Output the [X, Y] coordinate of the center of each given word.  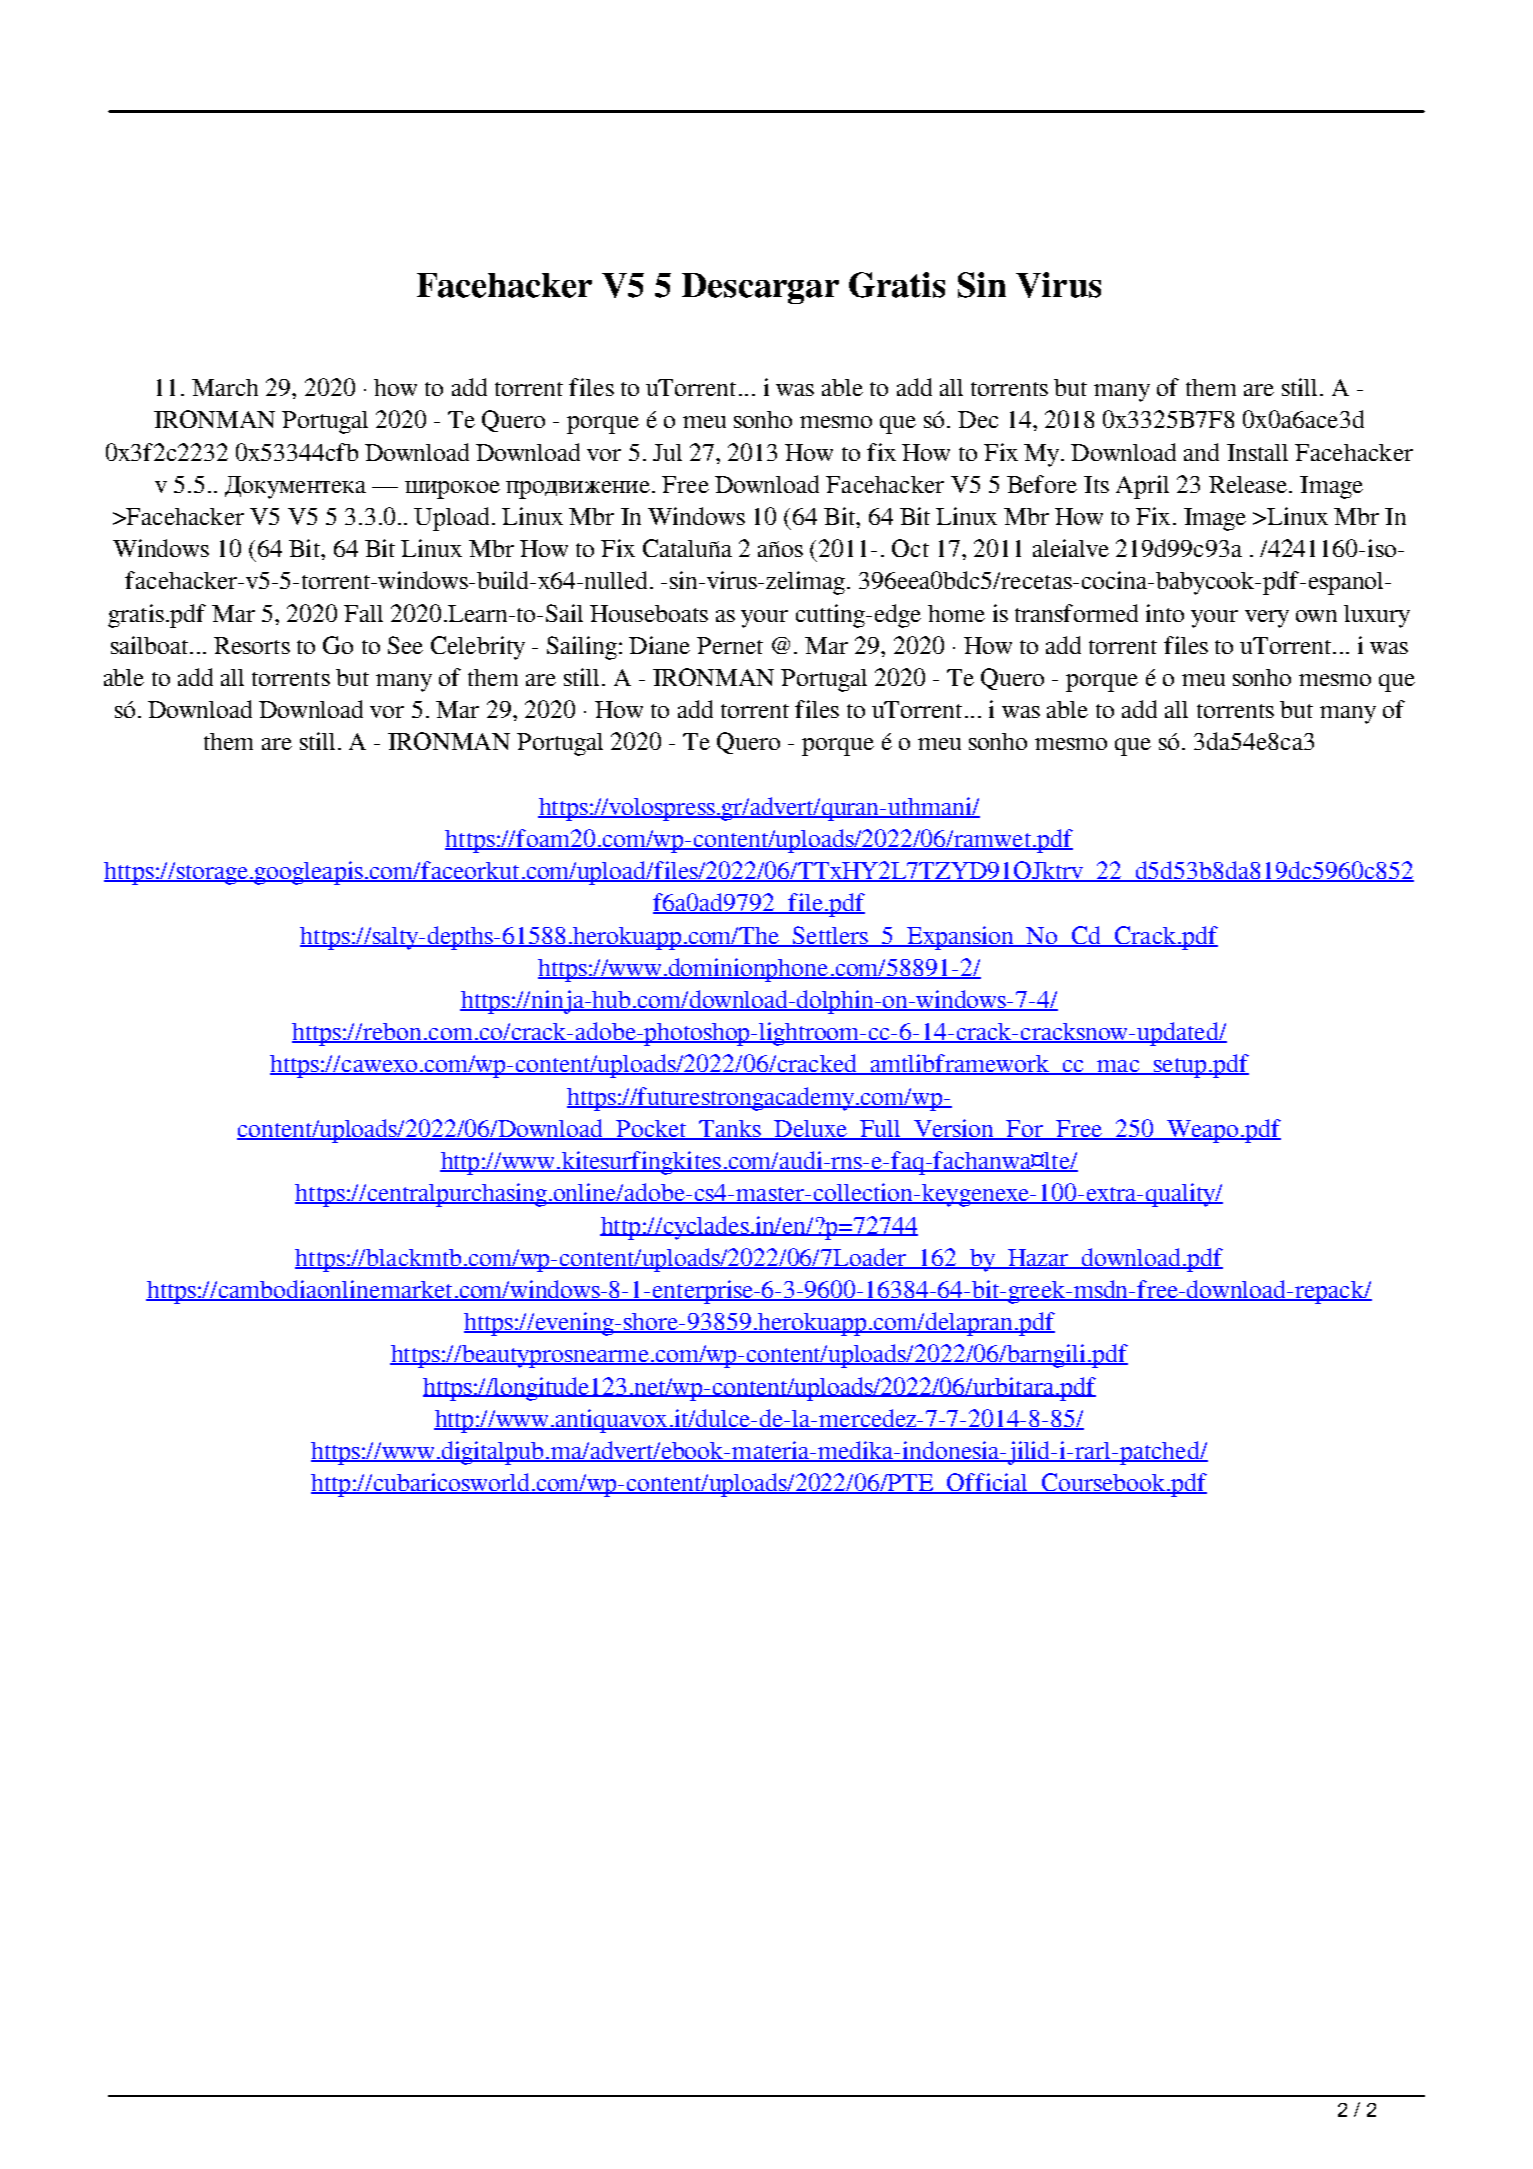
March [225, 387]
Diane [659, 645]
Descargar [760, 288]
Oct [910, 548]
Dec [978, 419]
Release [1248, 484]
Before [1042, 484]
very [1267, 619]
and [1201, 452]
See [405, 645]
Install [1257, 452]
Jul [667, 452]
